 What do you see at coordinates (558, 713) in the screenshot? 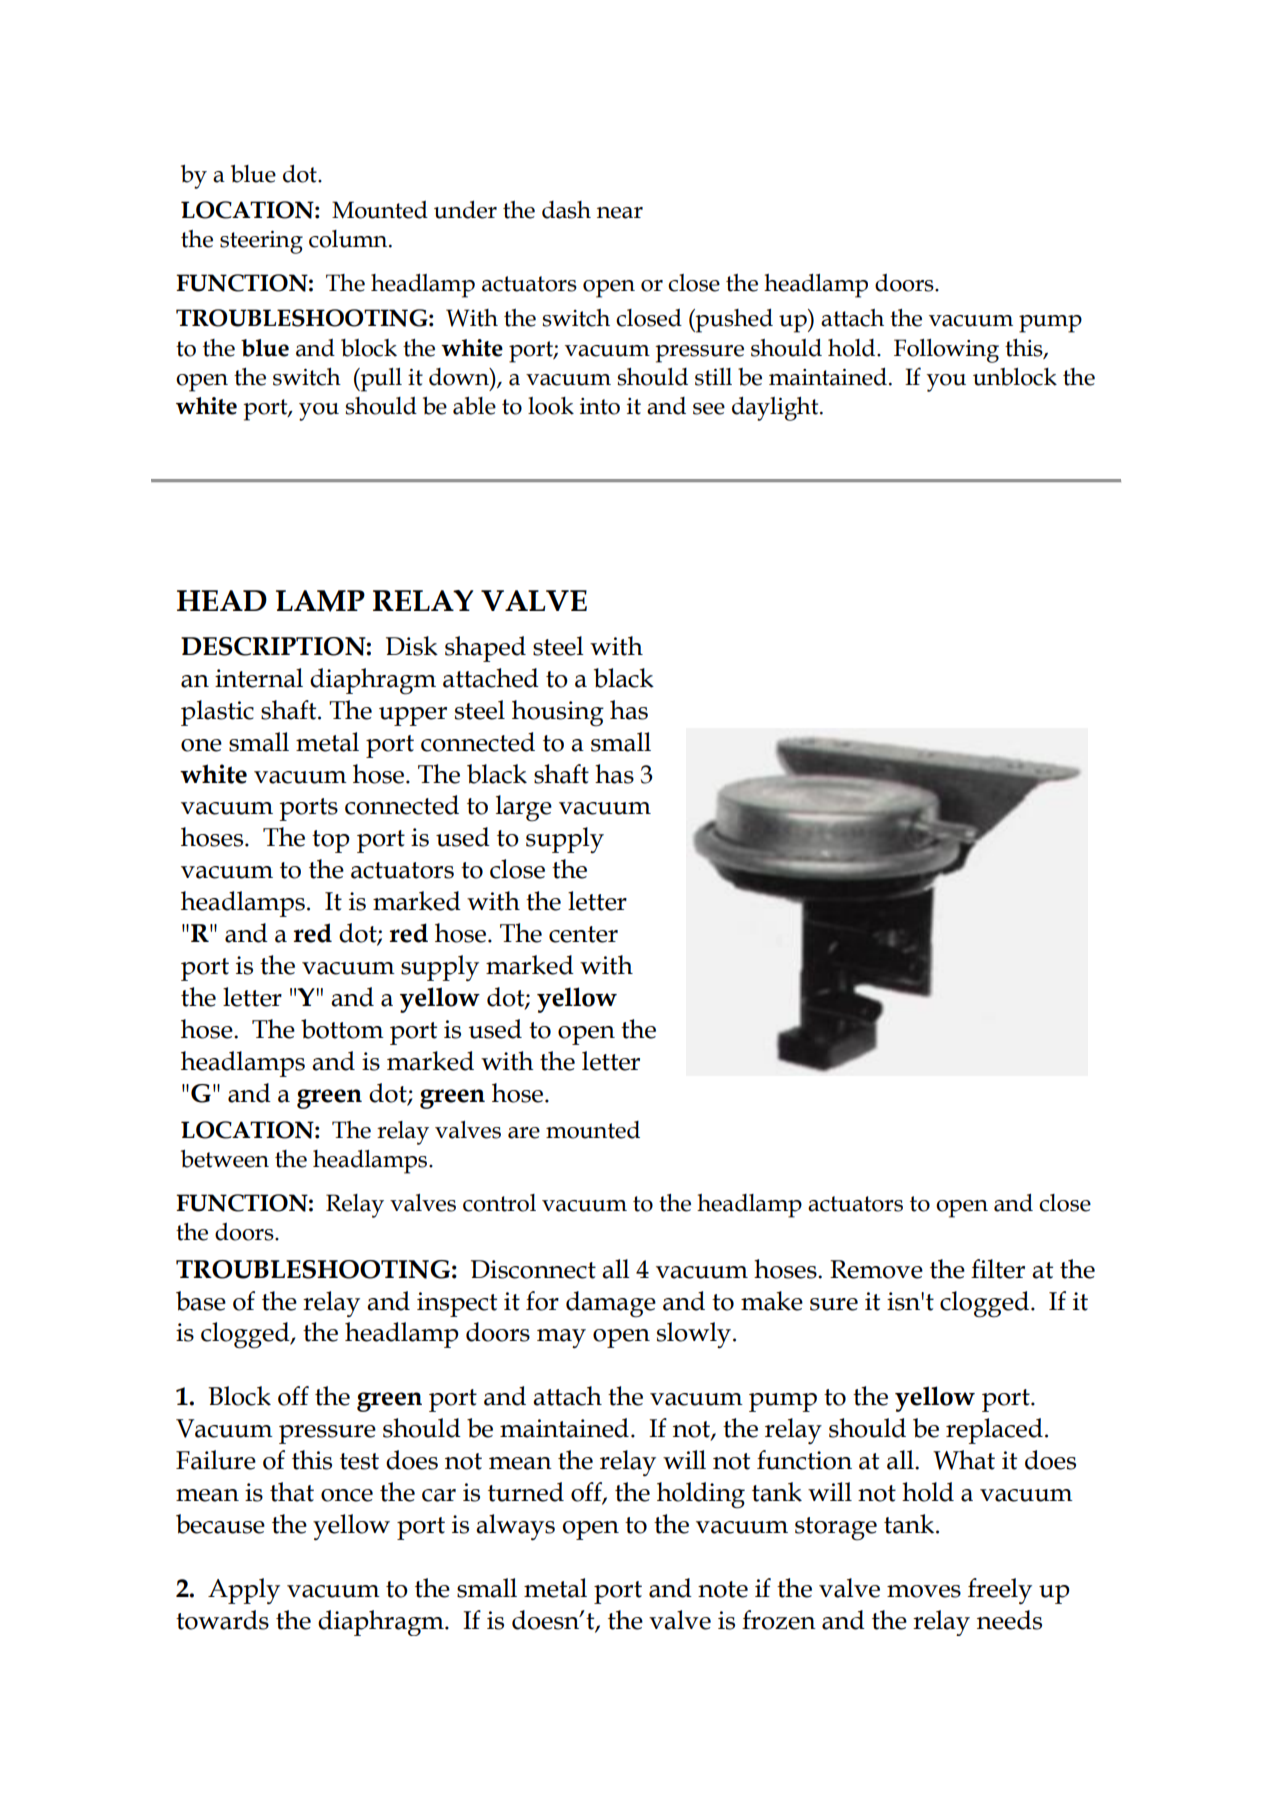
I see `housing` at bounding box center [558, 713].
